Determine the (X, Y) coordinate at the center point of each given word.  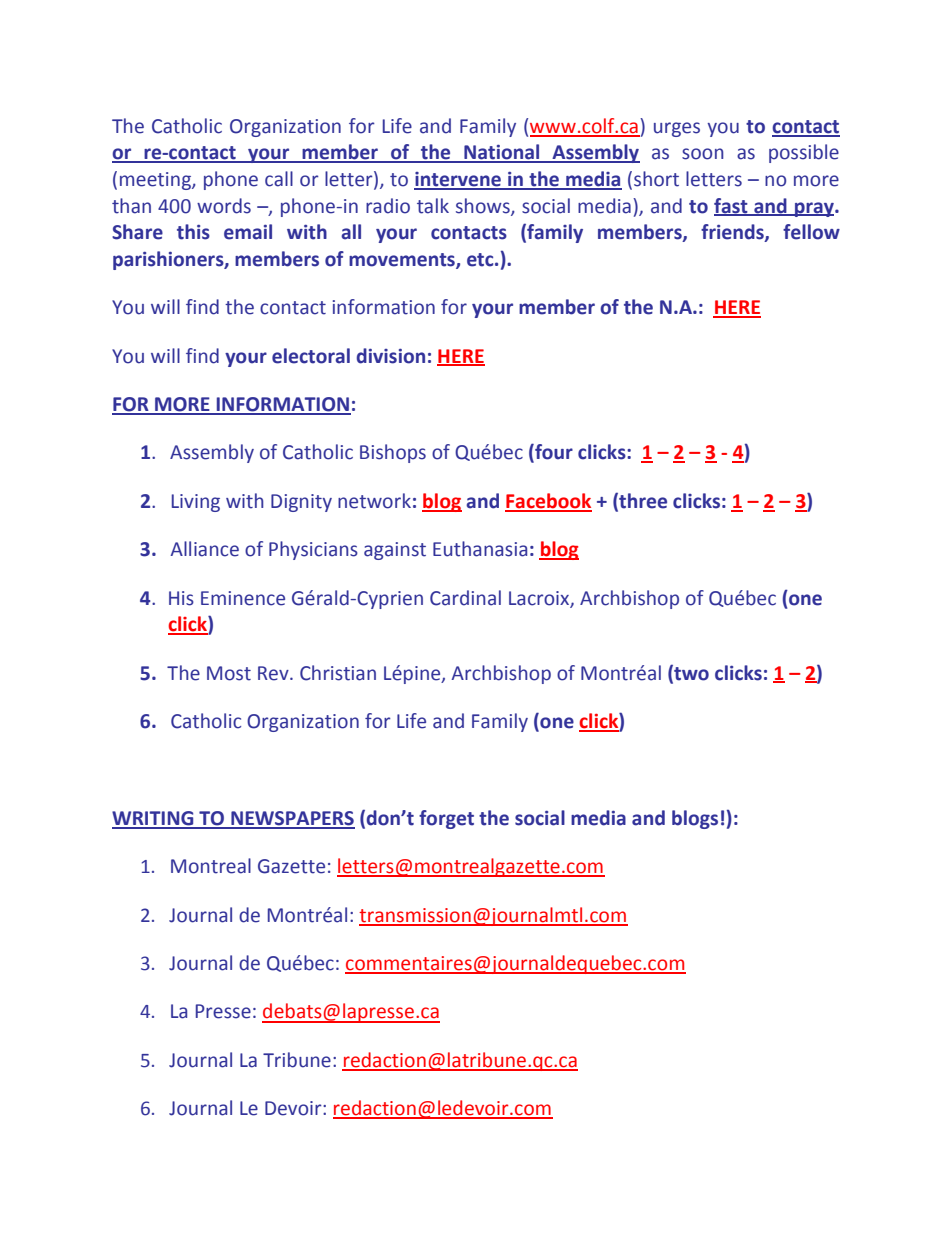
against (395, 551)
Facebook (548, 502)
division (391, 356)
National (502, 153)
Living (196, 503)
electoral (311, 356)
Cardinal (465, 598)
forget (446, 819)
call (279, 179)
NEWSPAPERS (292, 819)
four (553, 453)
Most (229, 673)
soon (703, 154)
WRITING (154, 819)
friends (733, 233)
